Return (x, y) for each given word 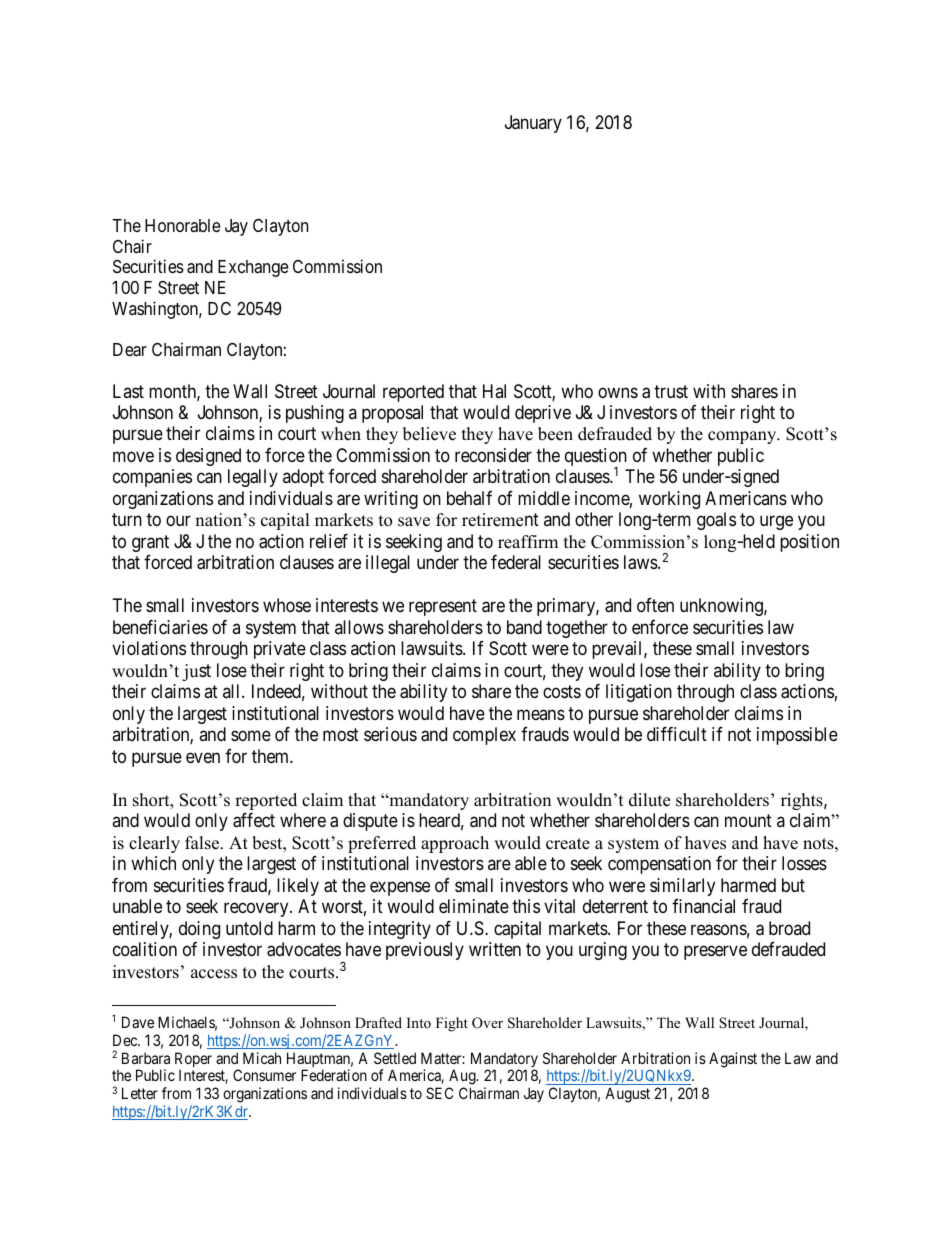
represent (443, 608)
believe (429, 434)
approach (455, 844)
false (203, 843)
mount (748, 820)
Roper (193, 1061)
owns (618, 392)
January (533, 124)
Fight (452, 1024)
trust (671, 391)
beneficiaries (160, 627)
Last (128, 391)
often (655, 605)
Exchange (253, 268)
